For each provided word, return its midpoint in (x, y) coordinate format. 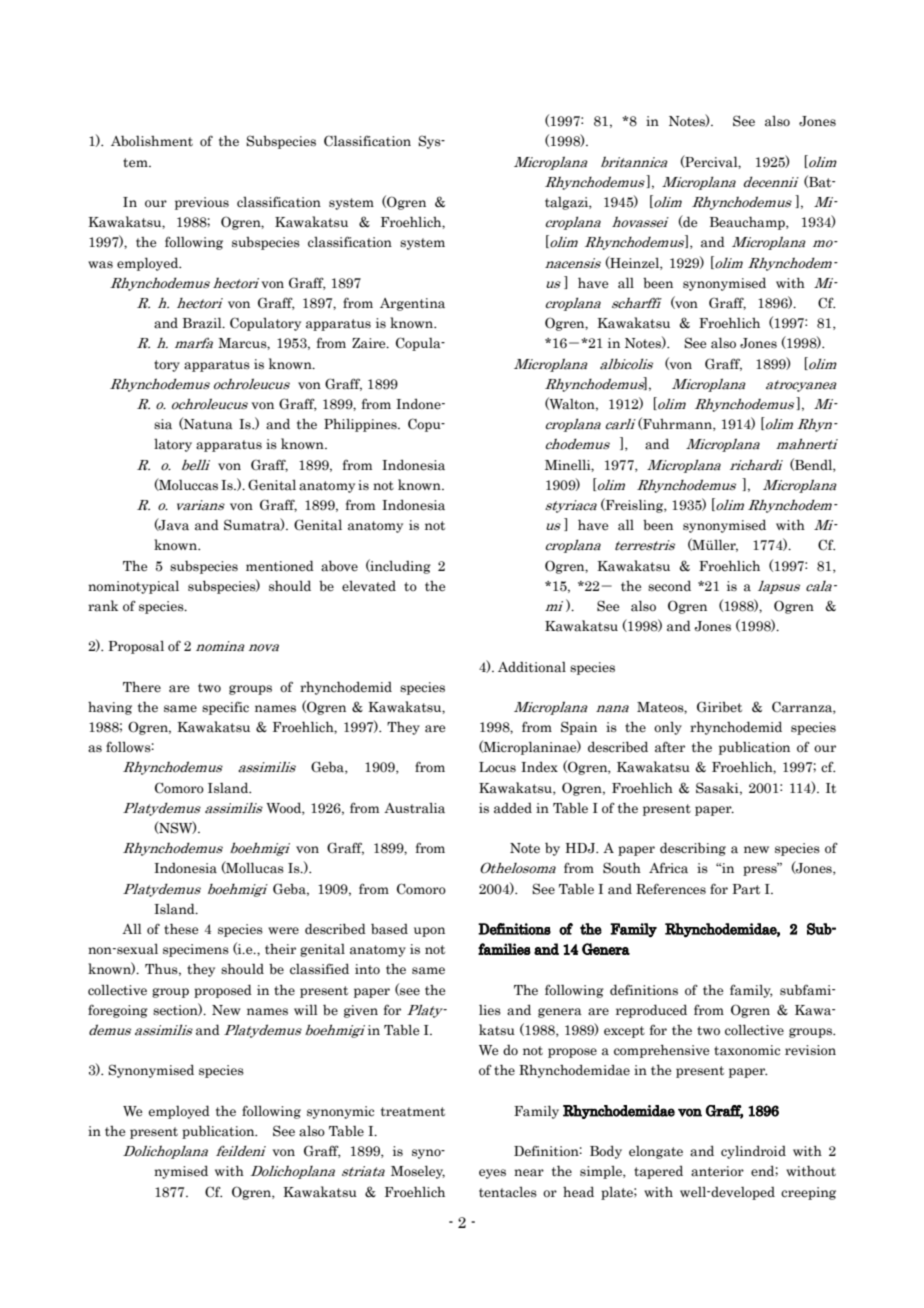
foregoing (118, 1011)
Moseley (418, 1172)
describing (693, 849)
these (181, 929)
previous (202, 203)
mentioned (280, 566)
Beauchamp (748, 223)
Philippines (361, 425)
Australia (414, 808)
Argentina (412, 304)
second (669, 586)
